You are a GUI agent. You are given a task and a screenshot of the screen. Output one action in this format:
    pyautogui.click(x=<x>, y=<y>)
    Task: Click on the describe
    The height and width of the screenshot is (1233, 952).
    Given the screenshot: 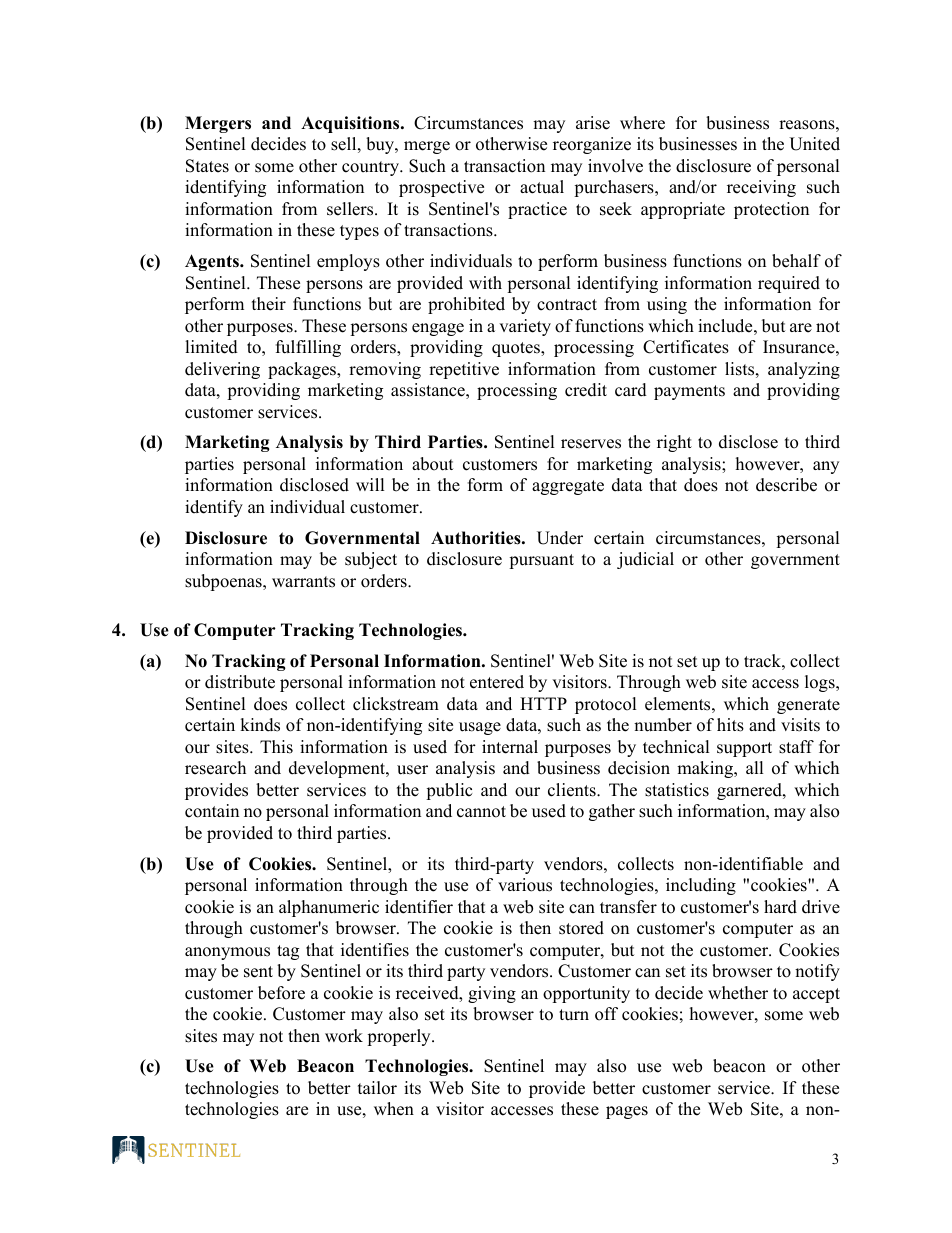 What is the action you would take?
    pyautogui.click(x=786, y=485)
